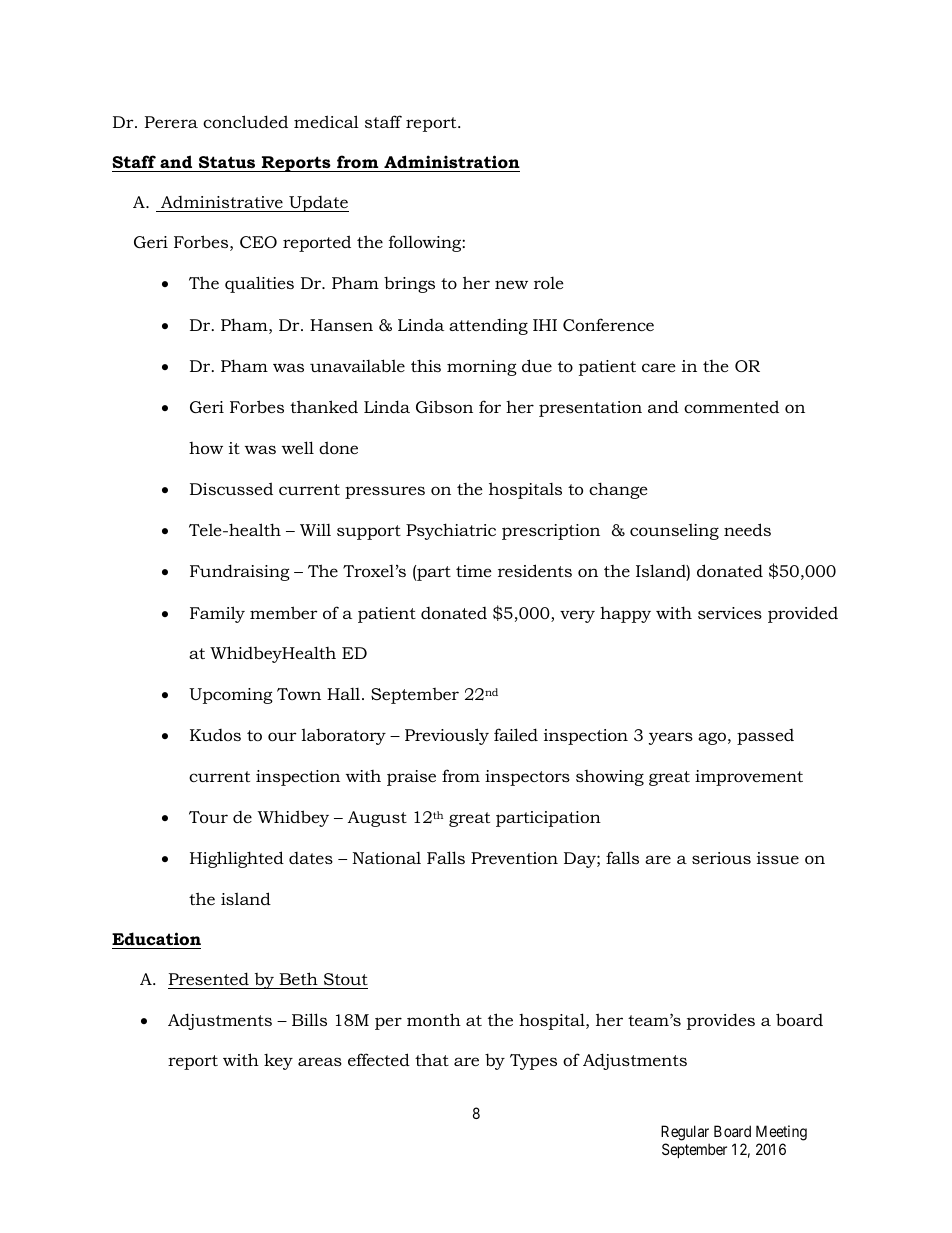  I want to click on services, so click(730, 613).
